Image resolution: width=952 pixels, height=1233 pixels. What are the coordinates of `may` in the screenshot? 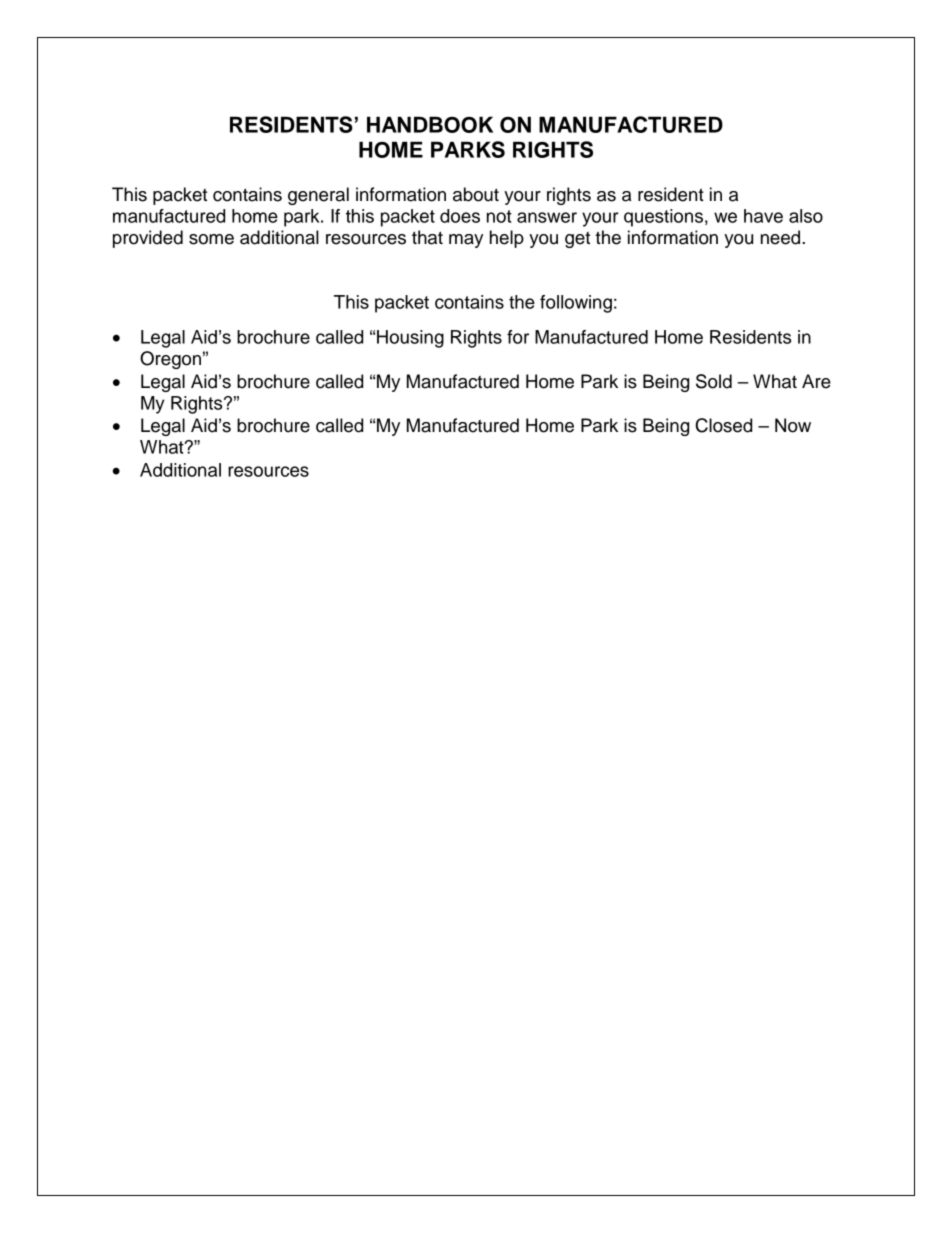 It's located at (466, 241).
